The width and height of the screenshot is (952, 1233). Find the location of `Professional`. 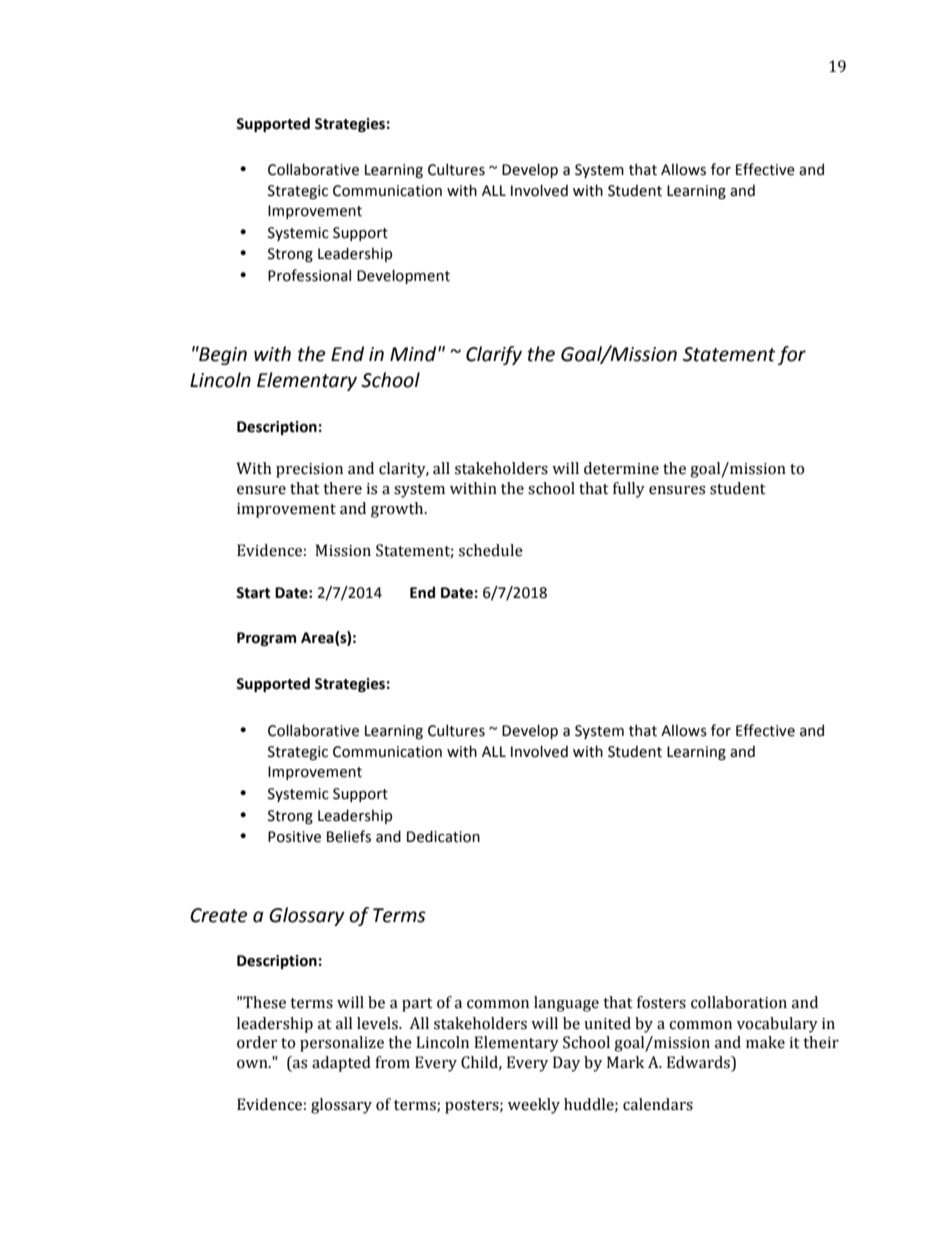

Professional is located at coordinates (309, 275).
